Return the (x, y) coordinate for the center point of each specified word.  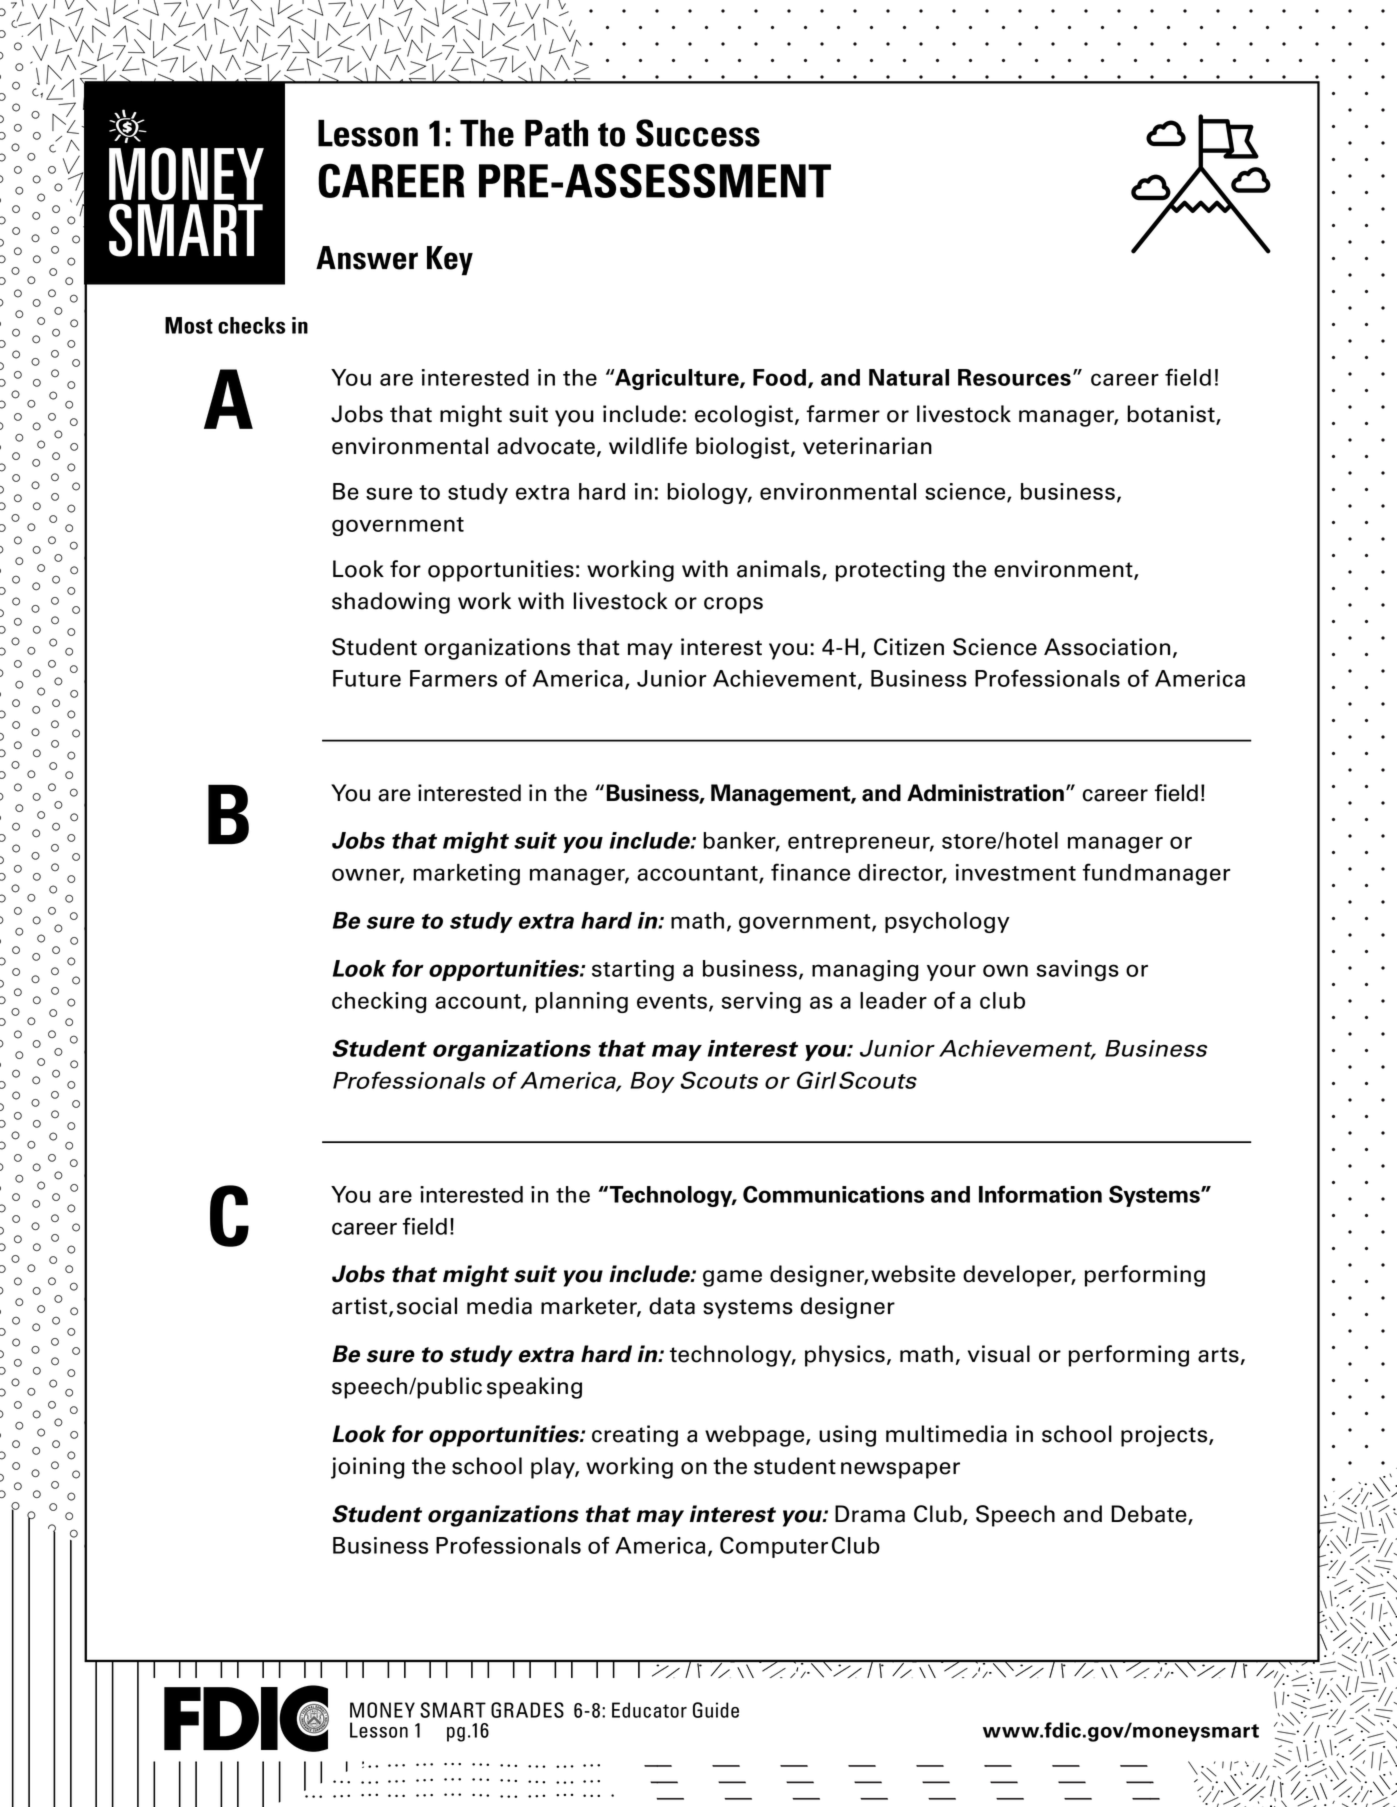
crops (733, 605)
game (732, 1278)
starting (633, 970)
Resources (1014, 377)
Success (698, 133)
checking (379, 1002)
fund (1106, 872)
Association (1107, 647)
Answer (367, 258)
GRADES (527, 1710)
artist (361, 1307)
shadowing (391, 603)
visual (999, 1354)
